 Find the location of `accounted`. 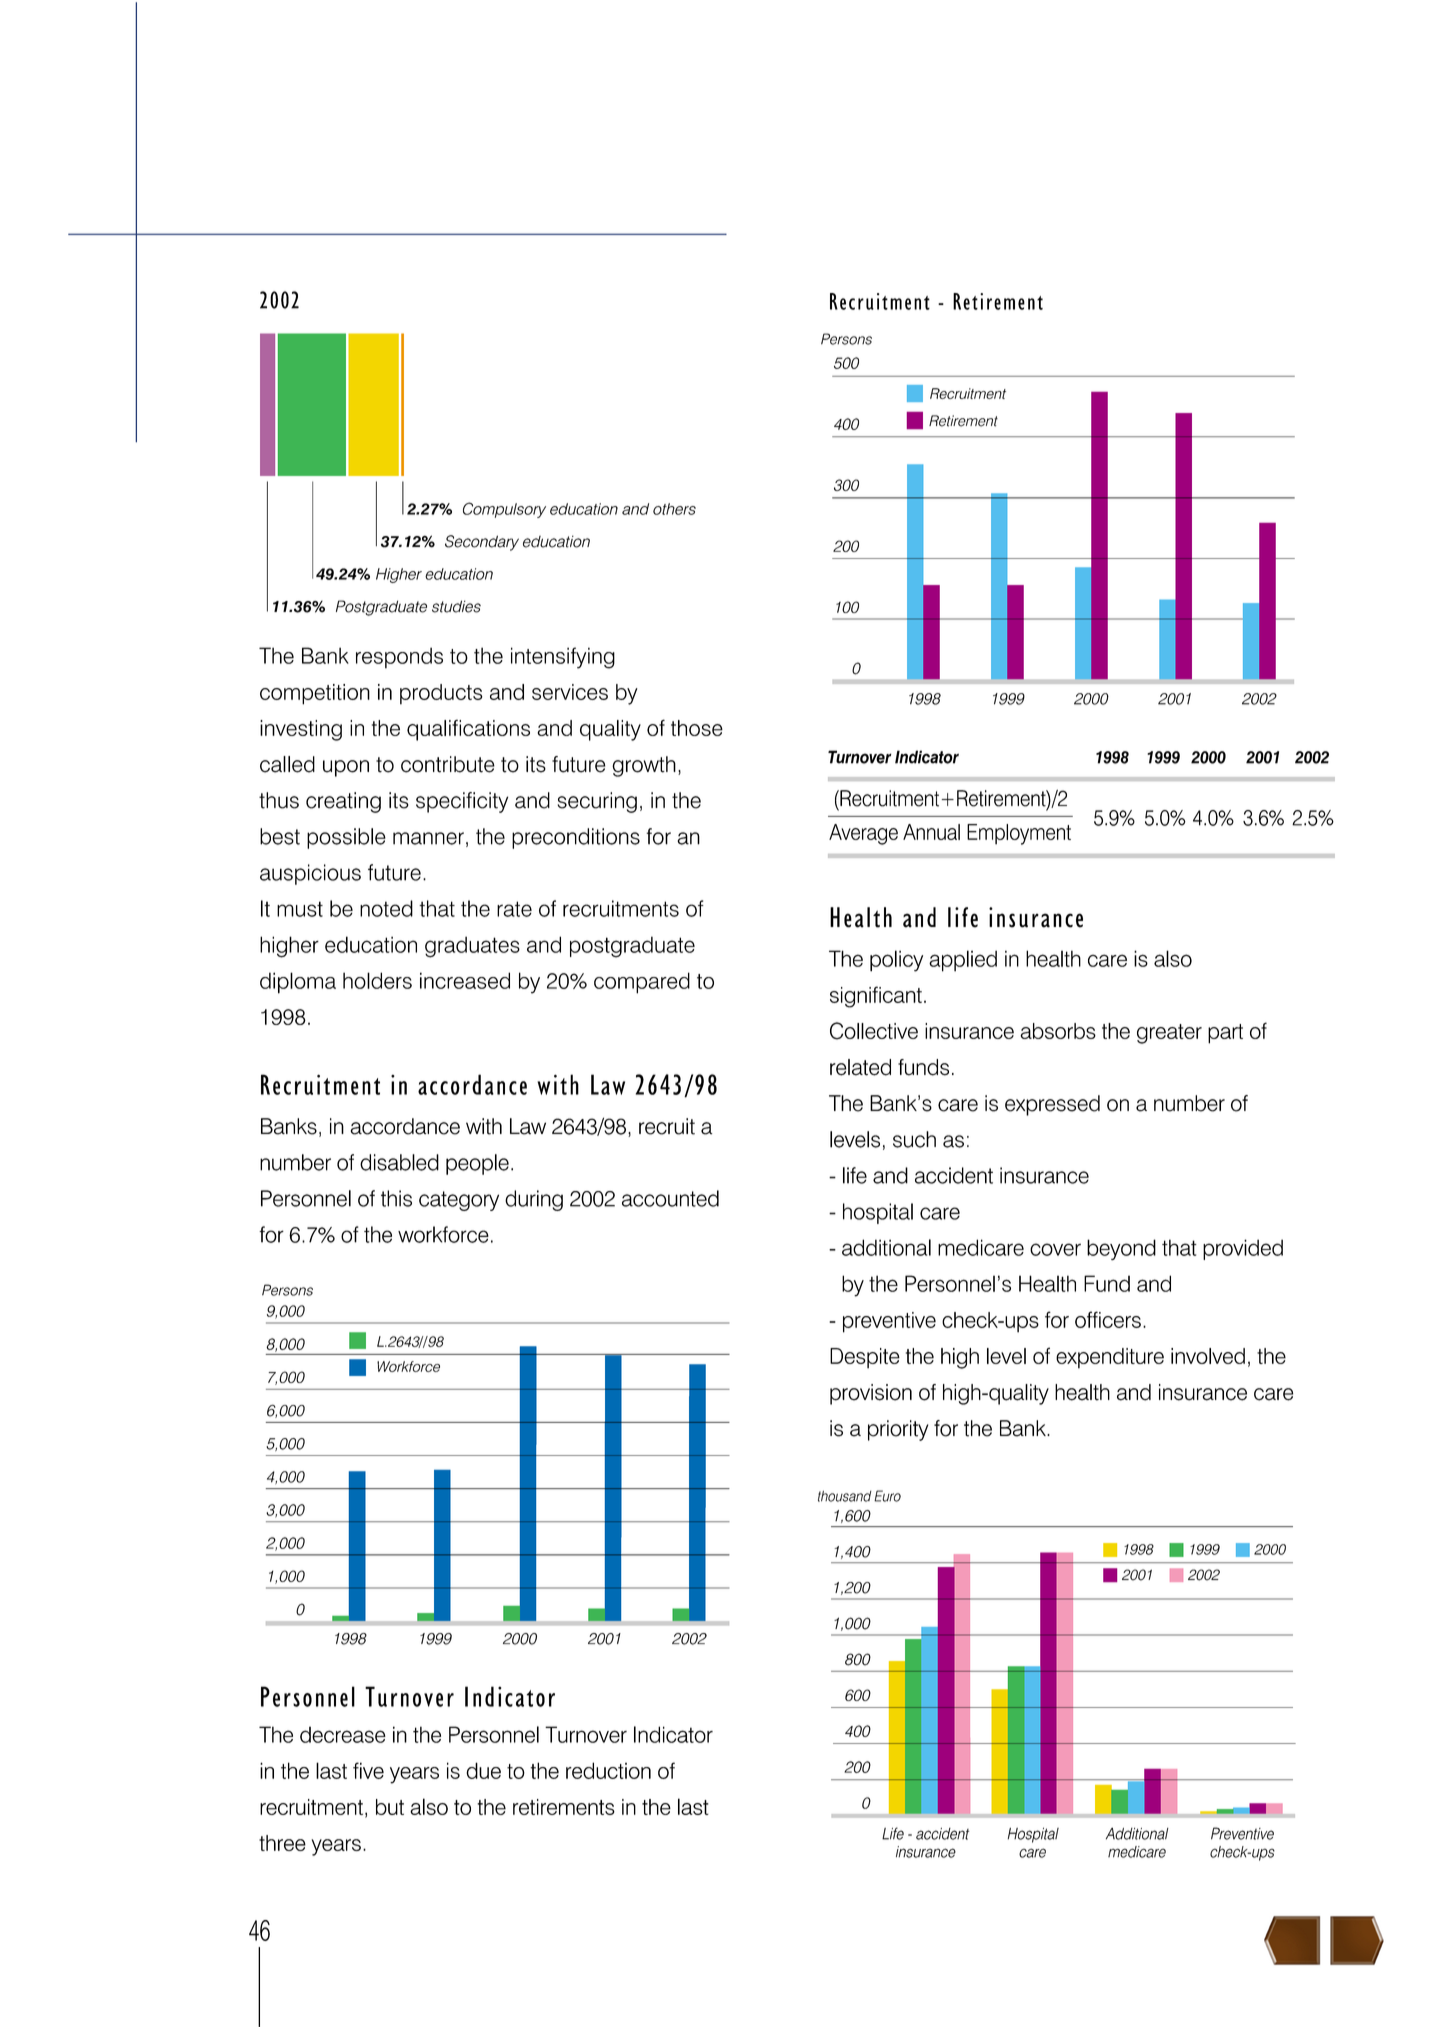

accounted is located at coordinates (670, 1198).
